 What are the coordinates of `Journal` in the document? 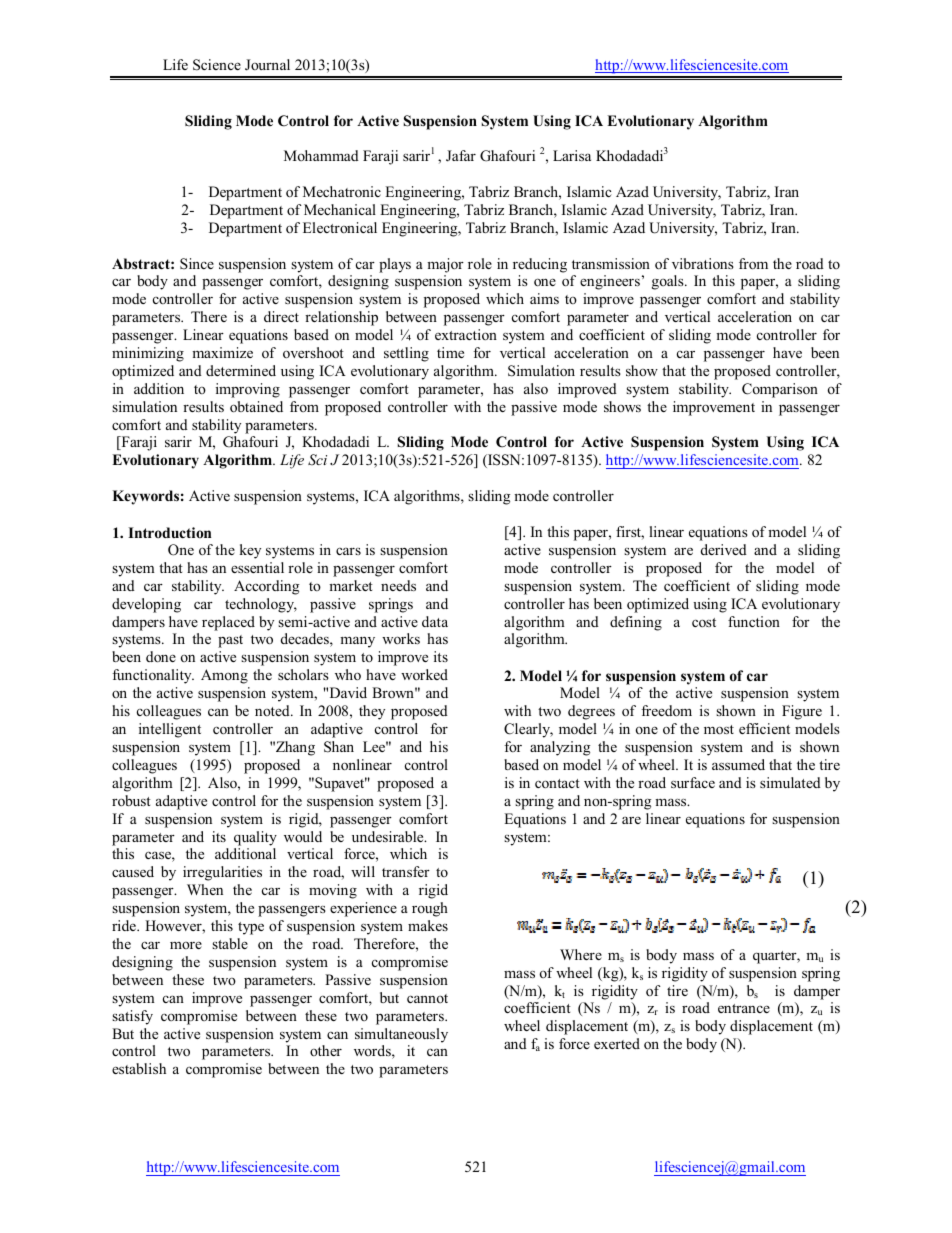 It's located at (267, 65).
